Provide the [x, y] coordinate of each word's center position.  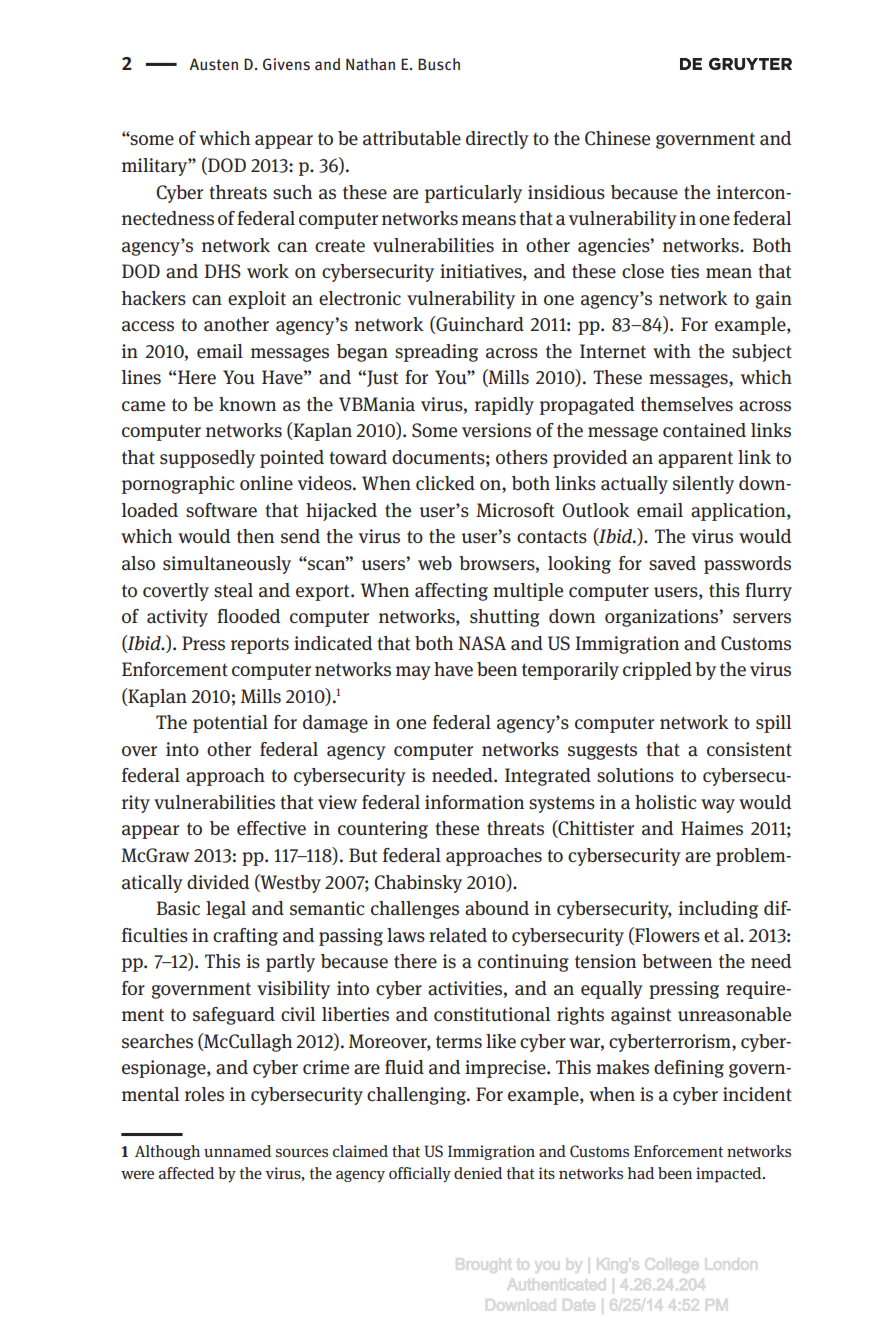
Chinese [617, 138]
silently [703, 485]
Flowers [666, 935]
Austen [214, 64]
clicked [445, 483]
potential [230, 724]
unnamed [237, 1151]
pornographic [178, 485]
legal [226, 910]
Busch [439, 64]
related [458, 935]
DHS [222, 271]
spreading [436, 353]
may [413, 673]
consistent [749, 749]
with [672, 351]
